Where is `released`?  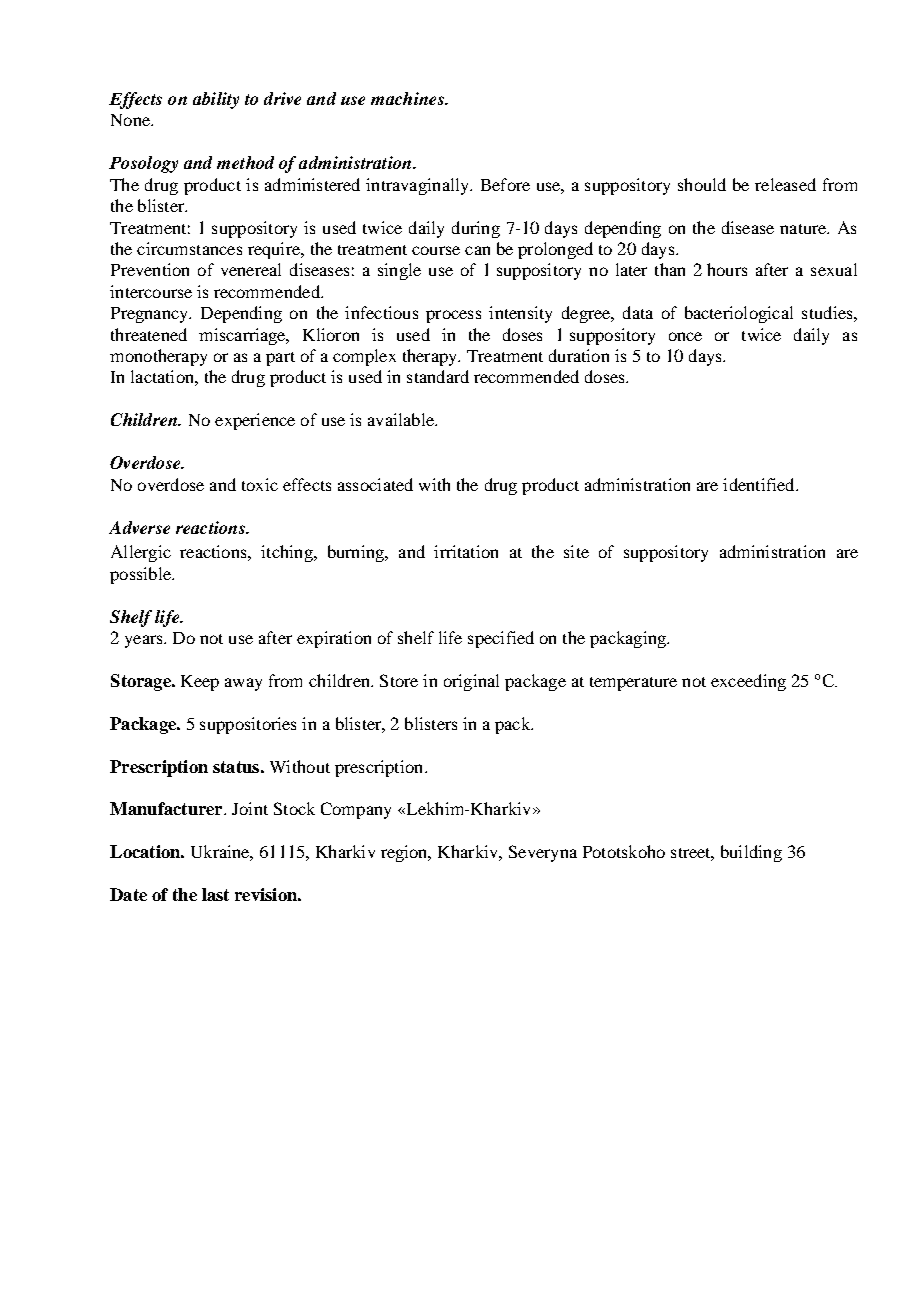 released is located at coordinates (785, 184).
